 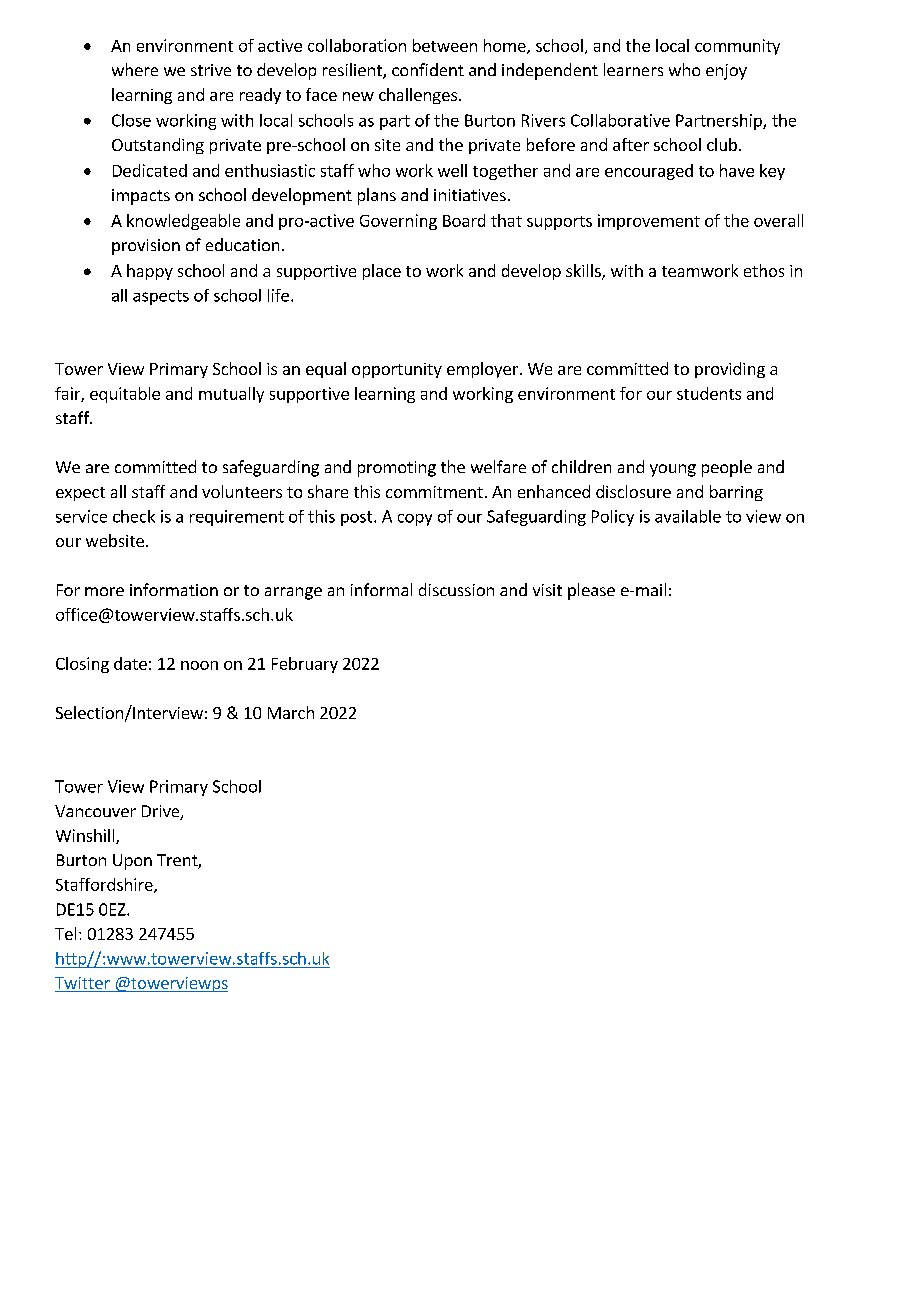 I want to click on place, so click(x=382, y=272).
